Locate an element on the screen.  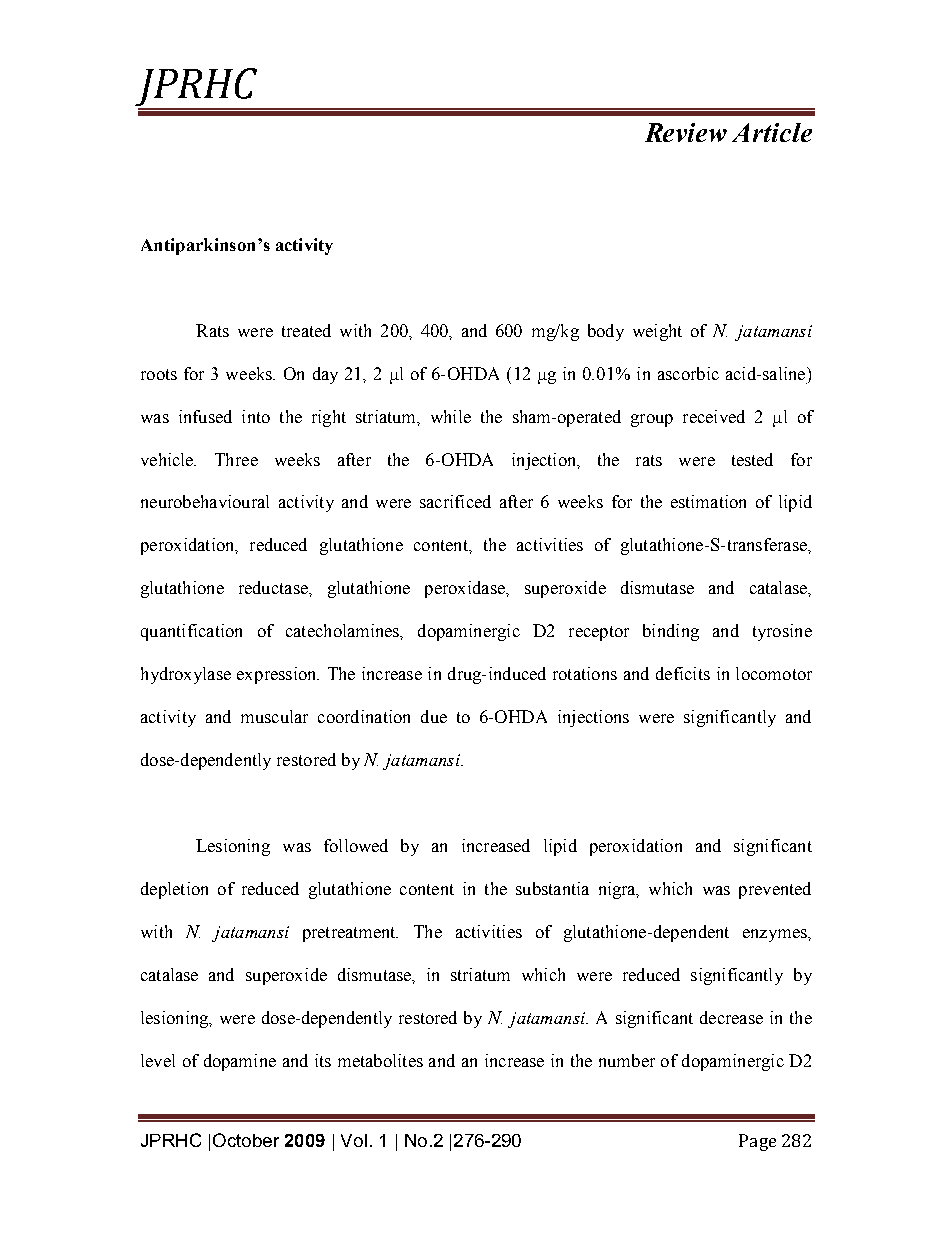
metabolites is located at coordinates (380, 1060).
